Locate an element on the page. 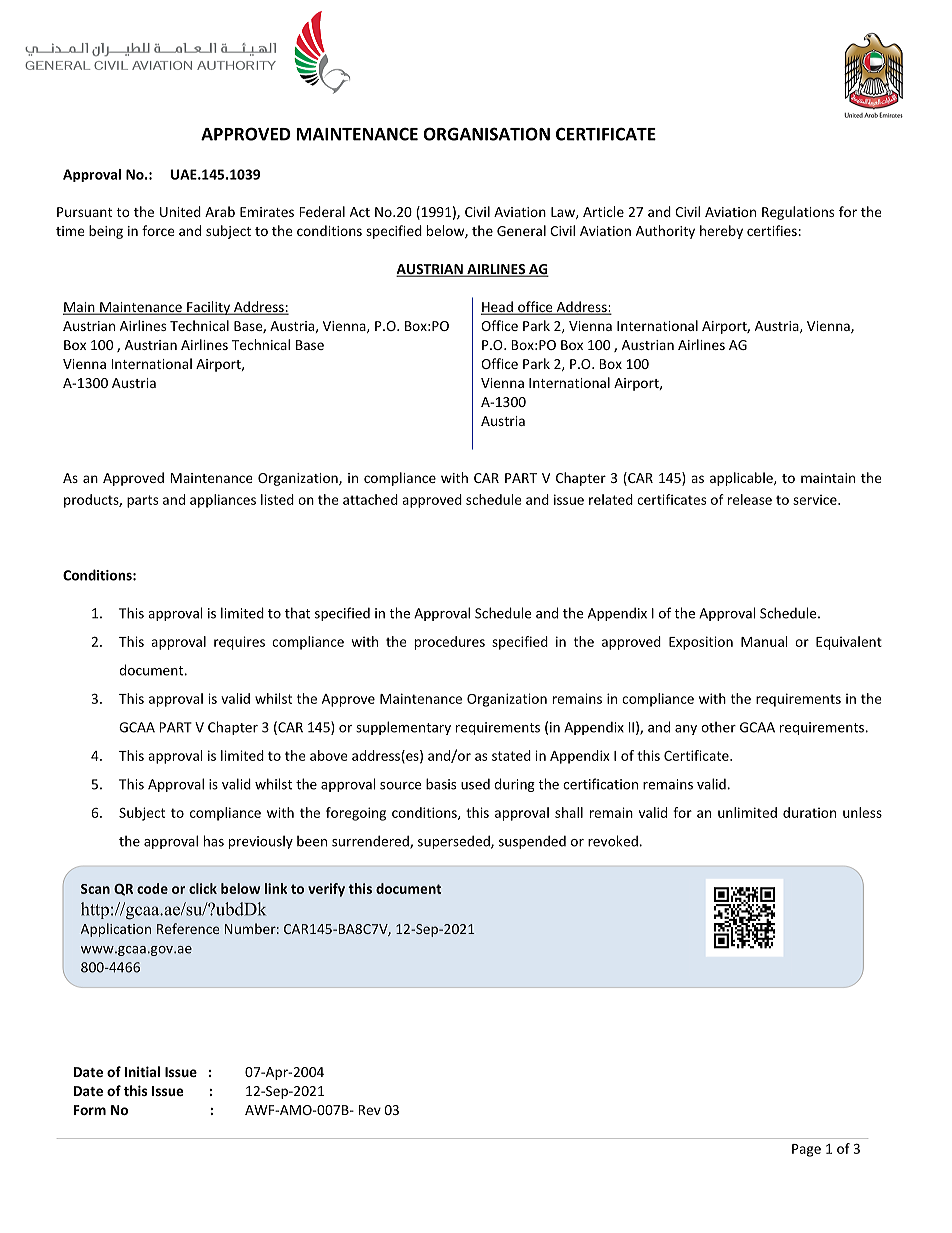 This page has height=1233, width=952. Form is located at coordinates (90, 1110).
